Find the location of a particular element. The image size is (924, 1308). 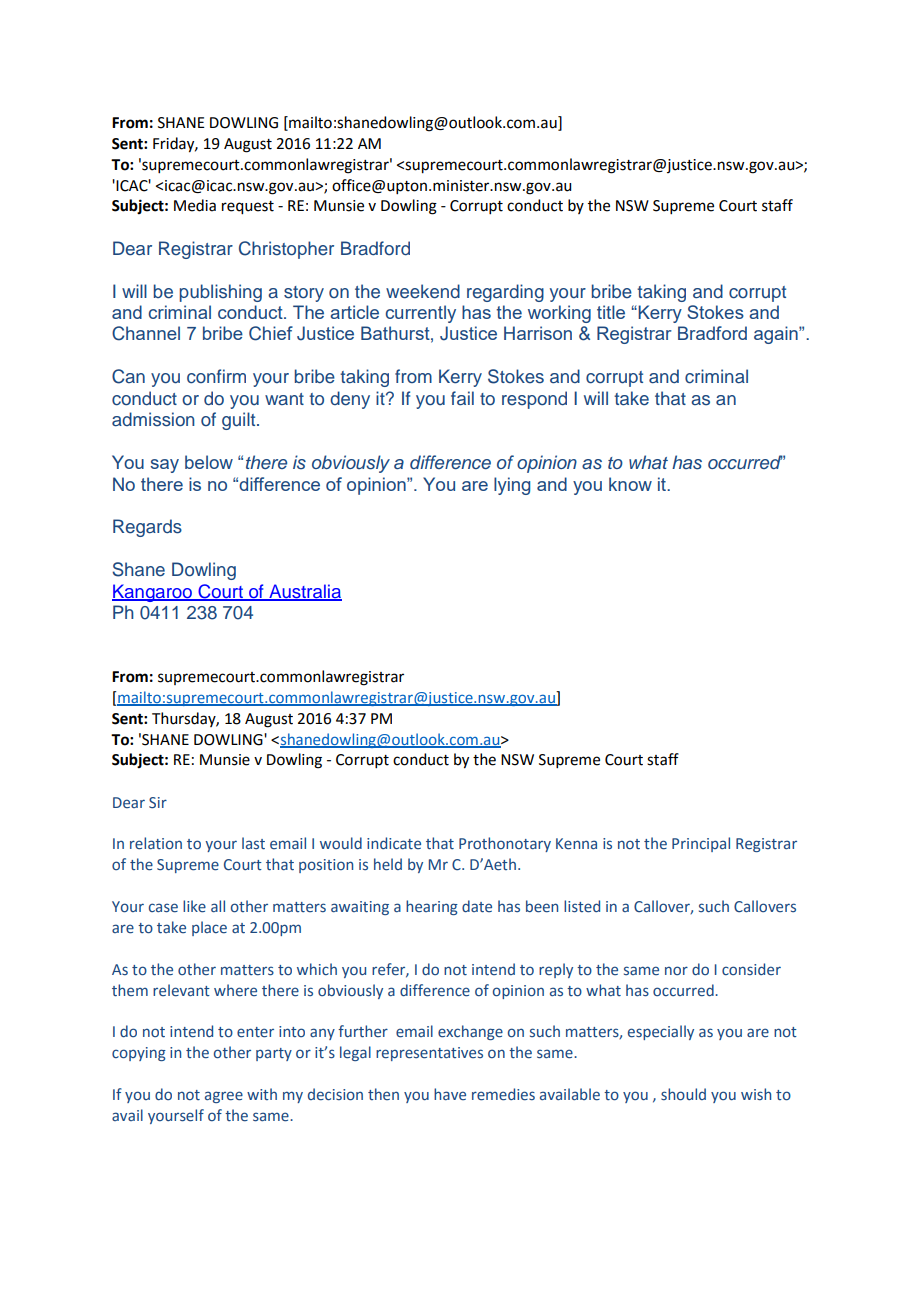

weekend is located at coordinates (423, 291).
